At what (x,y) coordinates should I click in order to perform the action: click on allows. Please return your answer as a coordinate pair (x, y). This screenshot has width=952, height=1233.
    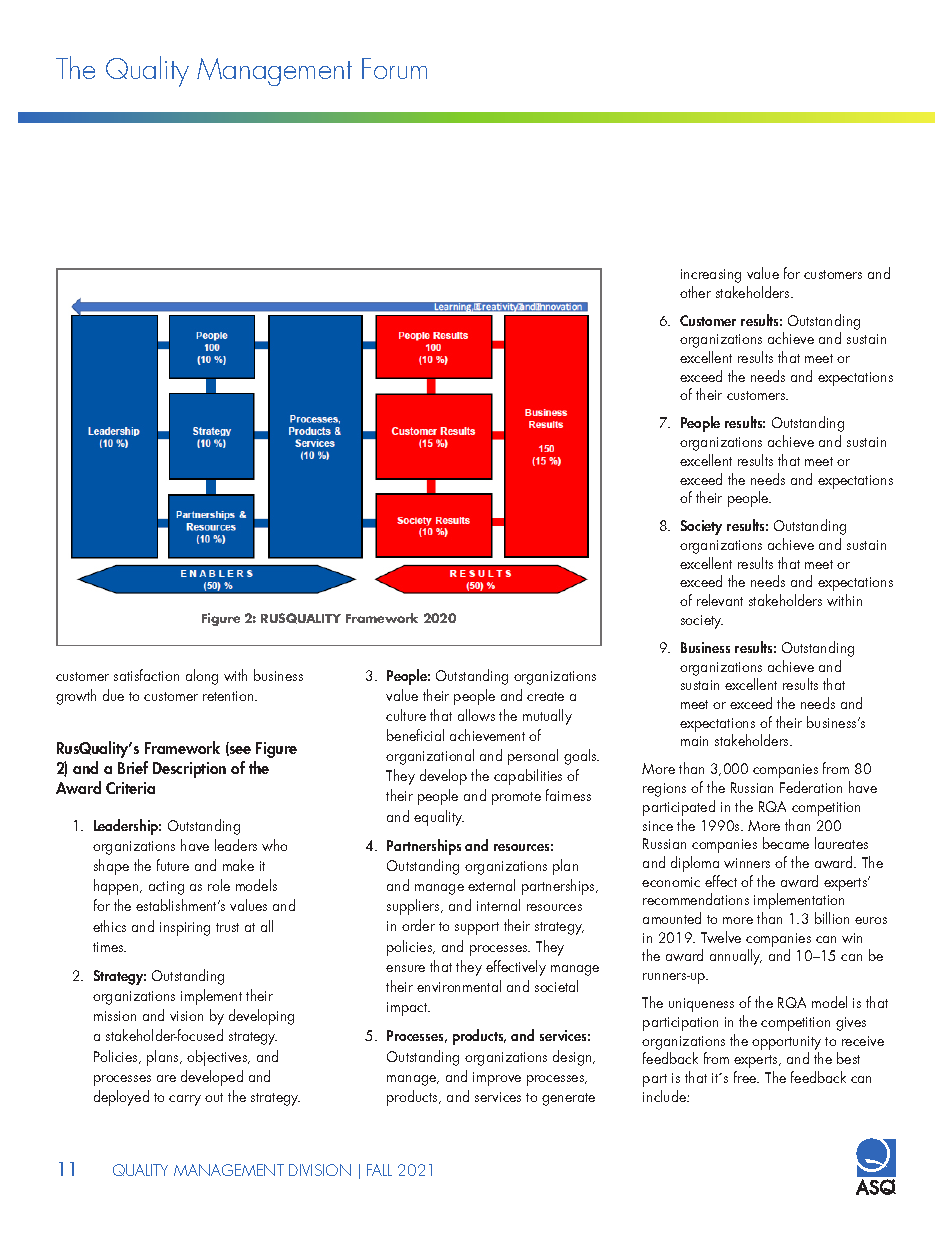
    Looking at the image, I should click on (476, 715).
